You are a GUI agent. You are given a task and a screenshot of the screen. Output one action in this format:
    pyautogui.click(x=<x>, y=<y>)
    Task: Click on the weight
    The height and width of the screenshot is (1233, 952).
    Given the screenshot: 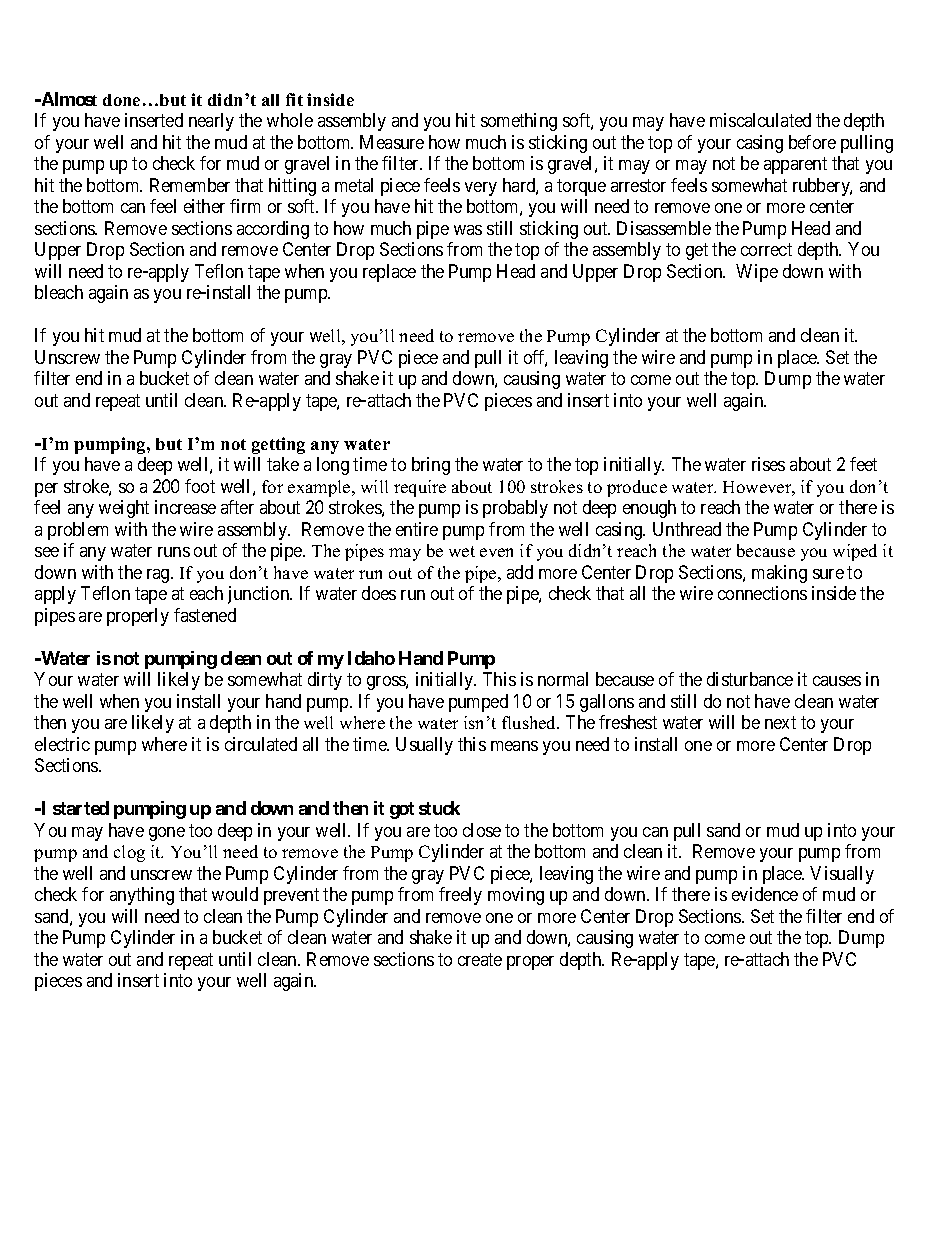 What is the action you would take?
    pyautogui.click(x=124, y=509)
